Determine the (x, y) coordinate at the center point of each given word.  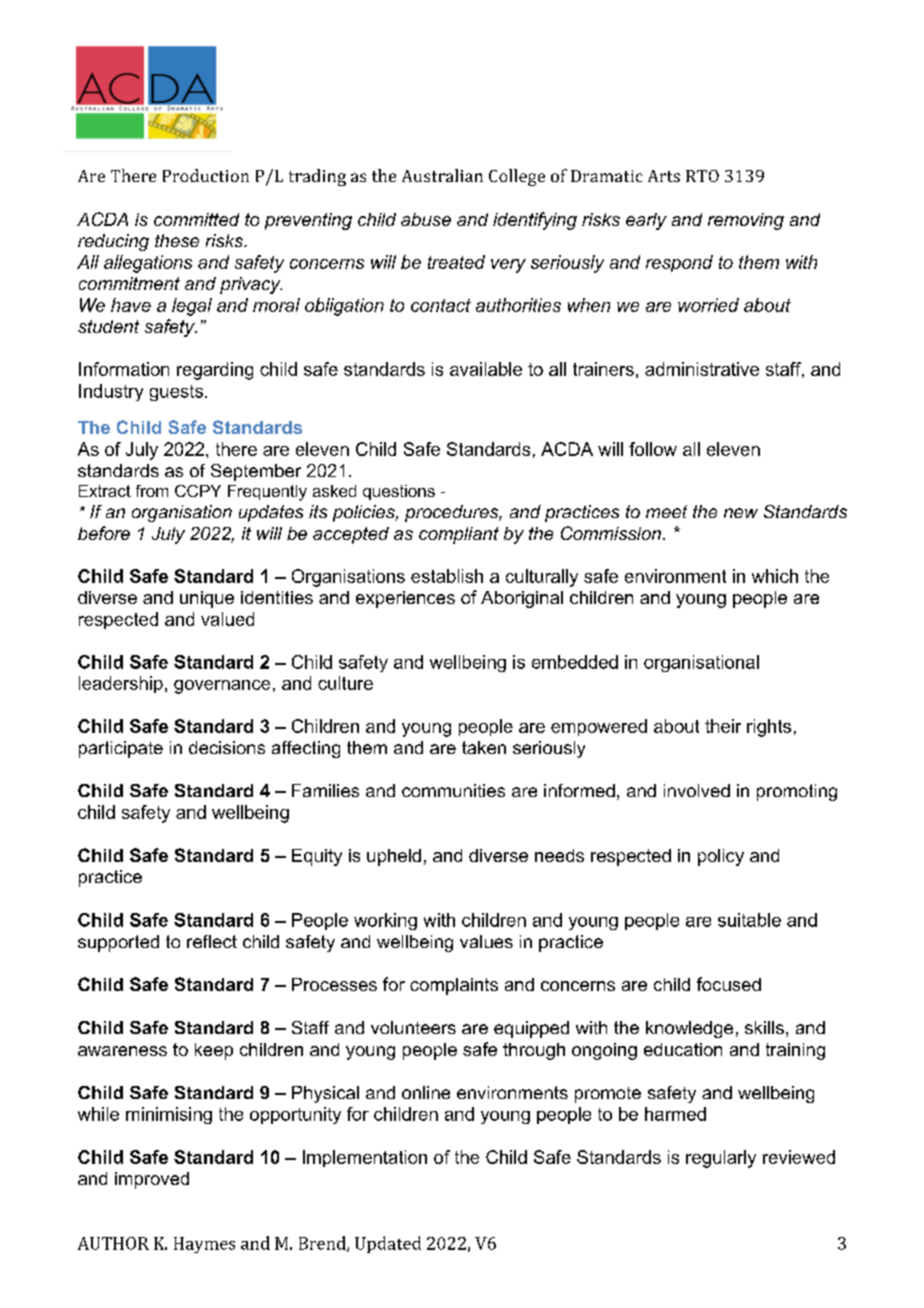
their (723, 726)
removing (746, 221)
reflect (212, 941)
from (152, 491)
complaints (454, 986)
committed (196, 219)
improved (152, 1180)
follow (653, 449)
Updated (388, 1244)
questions (399, 492)
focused (729, 984)
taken (484, 747)
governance (222, 687)
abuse (426, 219)
